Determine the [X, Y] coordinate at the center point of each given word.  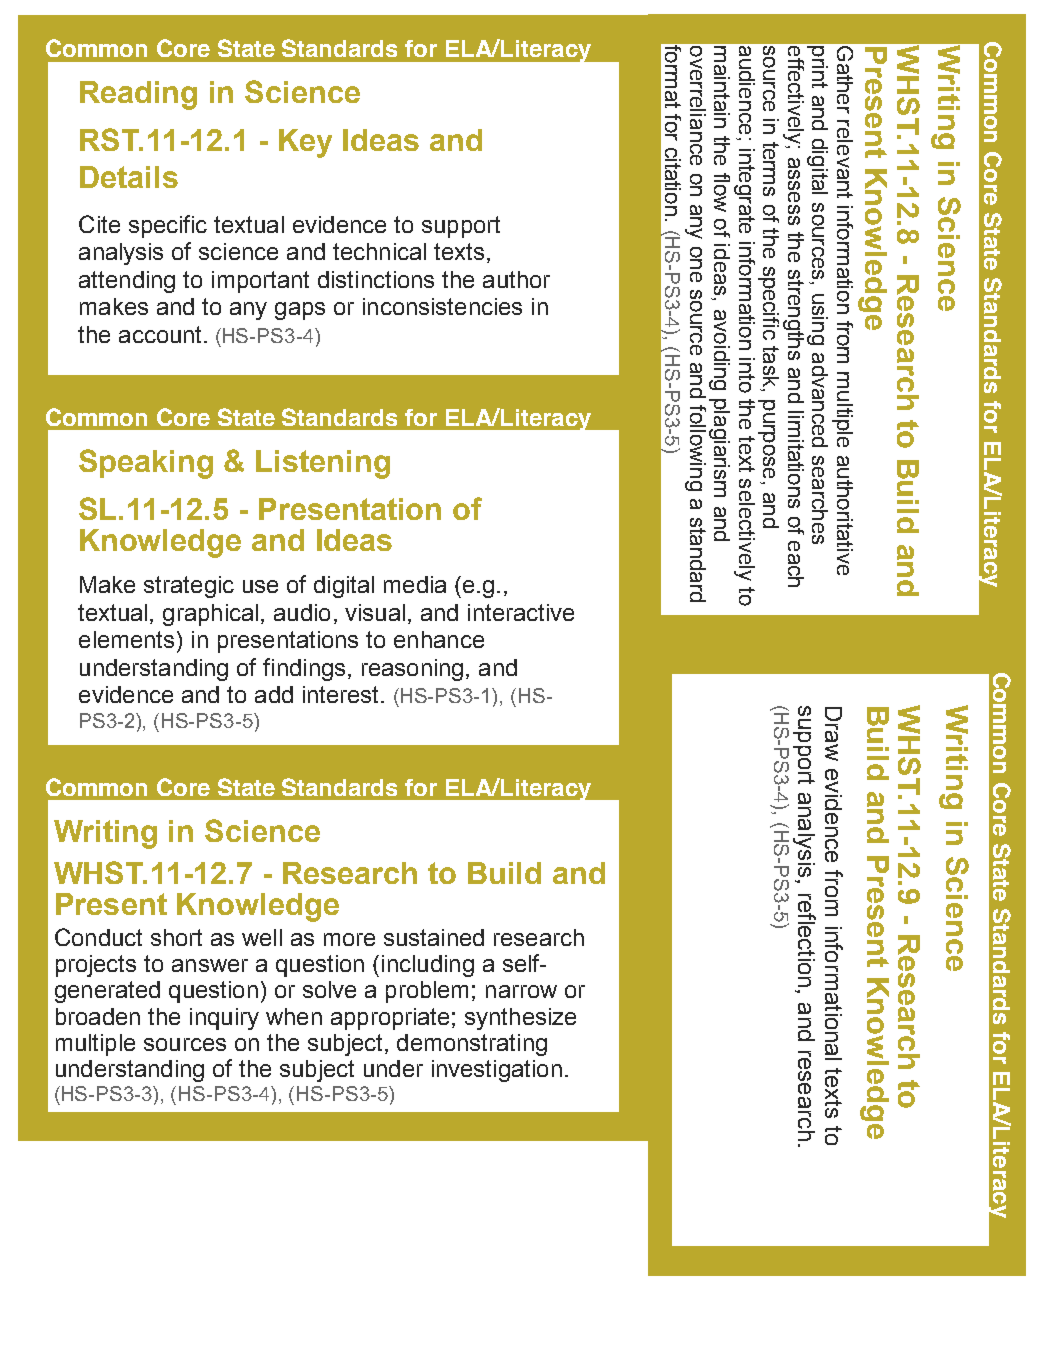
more [349, 939]
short [176, 937]
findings [304, 669]
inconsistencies [442, 306]
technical [379, 251]
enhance [439, 639]
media [415, 584]
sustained [434, 937]
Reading [138, 95]
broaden [98, 1016]
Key [305, 143]
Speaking [146, 464]
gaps [300, 311]
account [162, 334]
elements [126, 639]
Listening [323, 464]
